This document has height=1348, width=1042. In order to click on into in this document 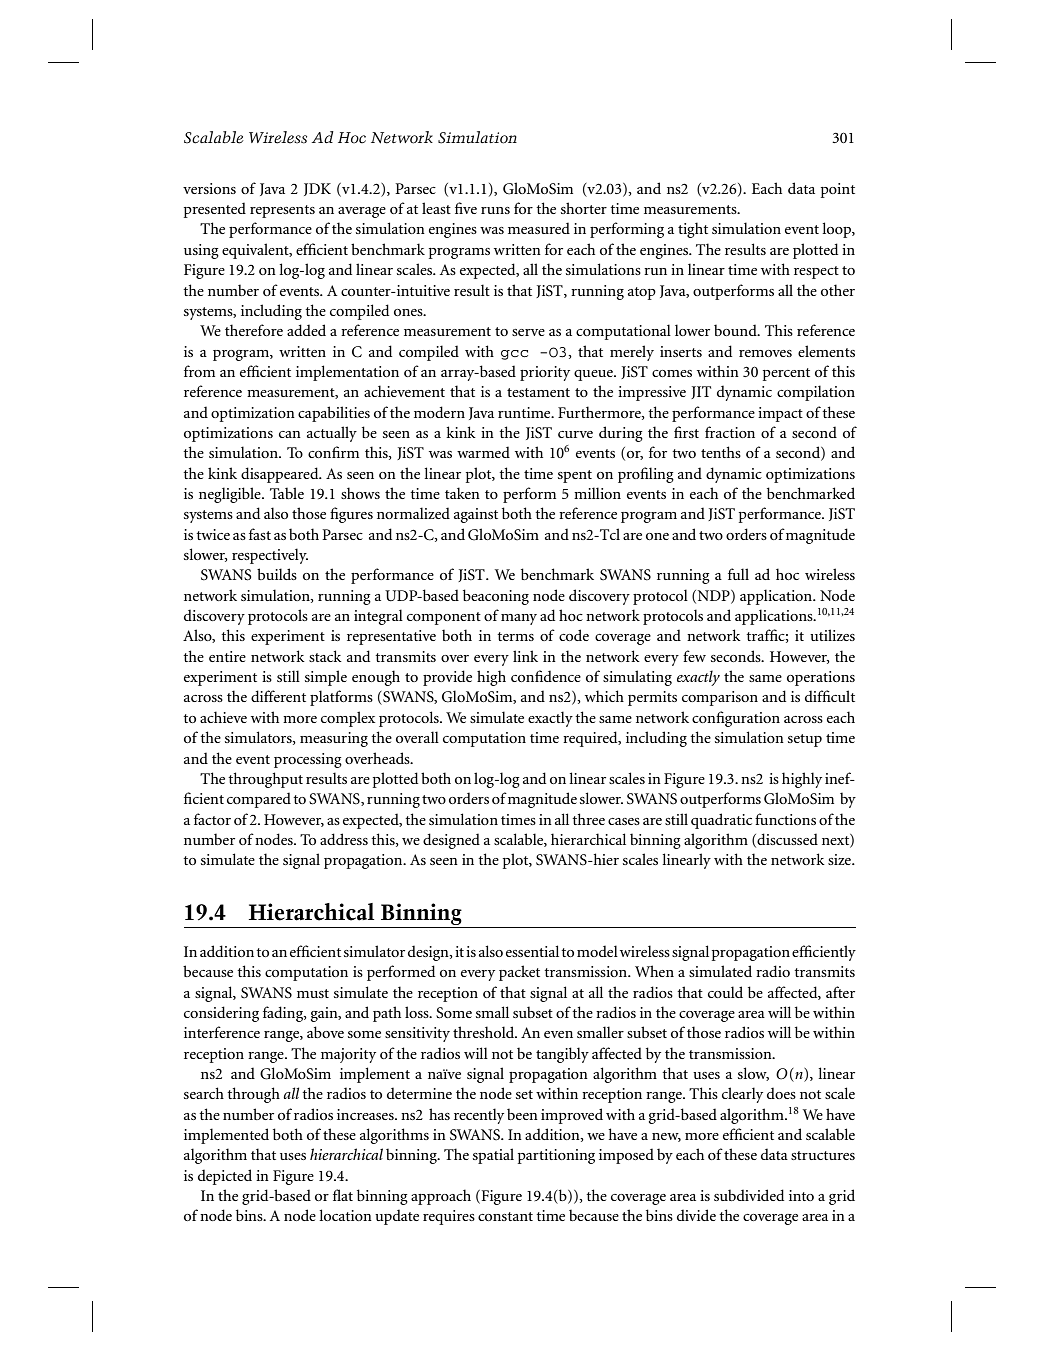, I will do `click(801, 1195)`.
